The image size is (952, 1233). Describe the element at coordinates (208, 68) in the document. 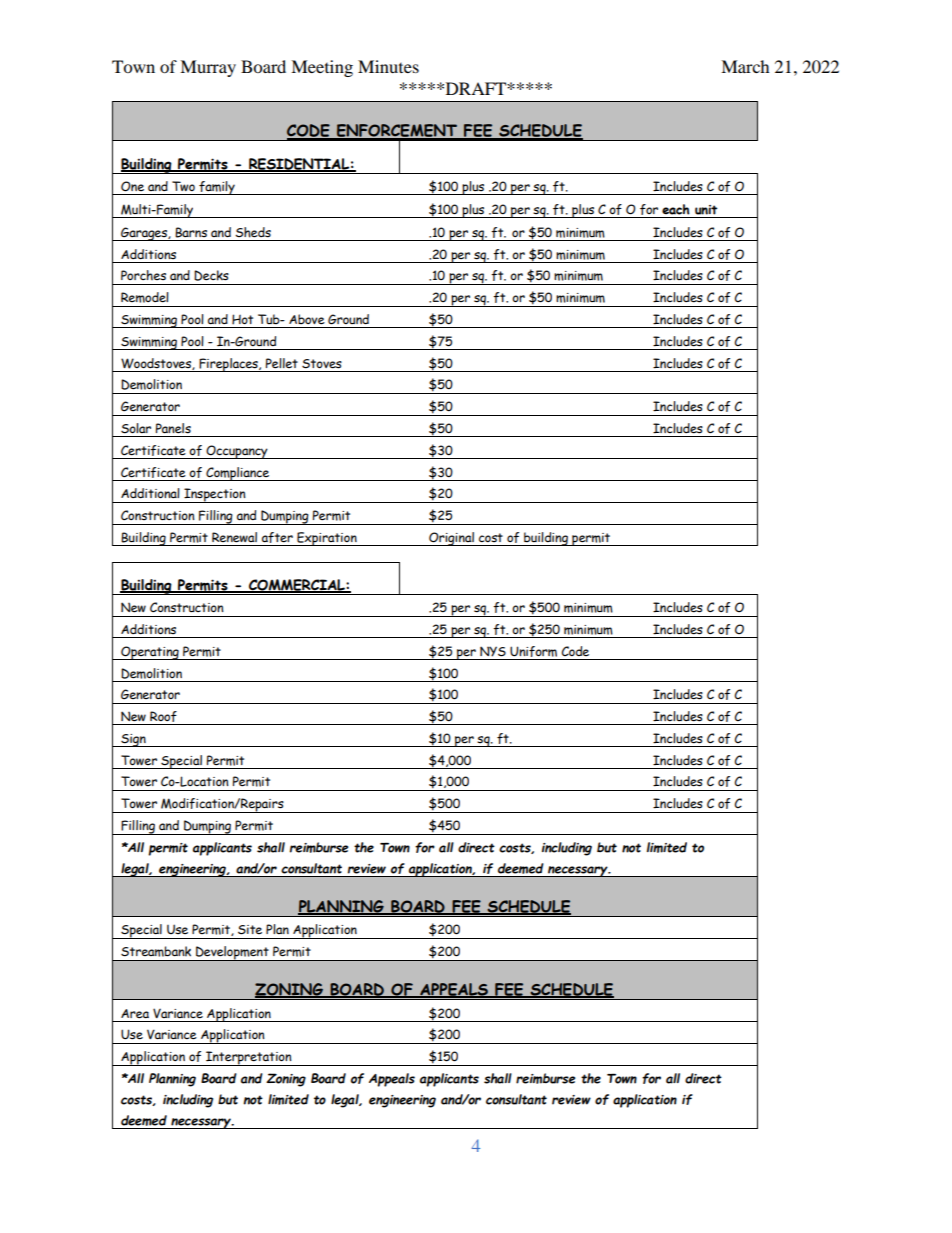

I see `Murray` at that location.
